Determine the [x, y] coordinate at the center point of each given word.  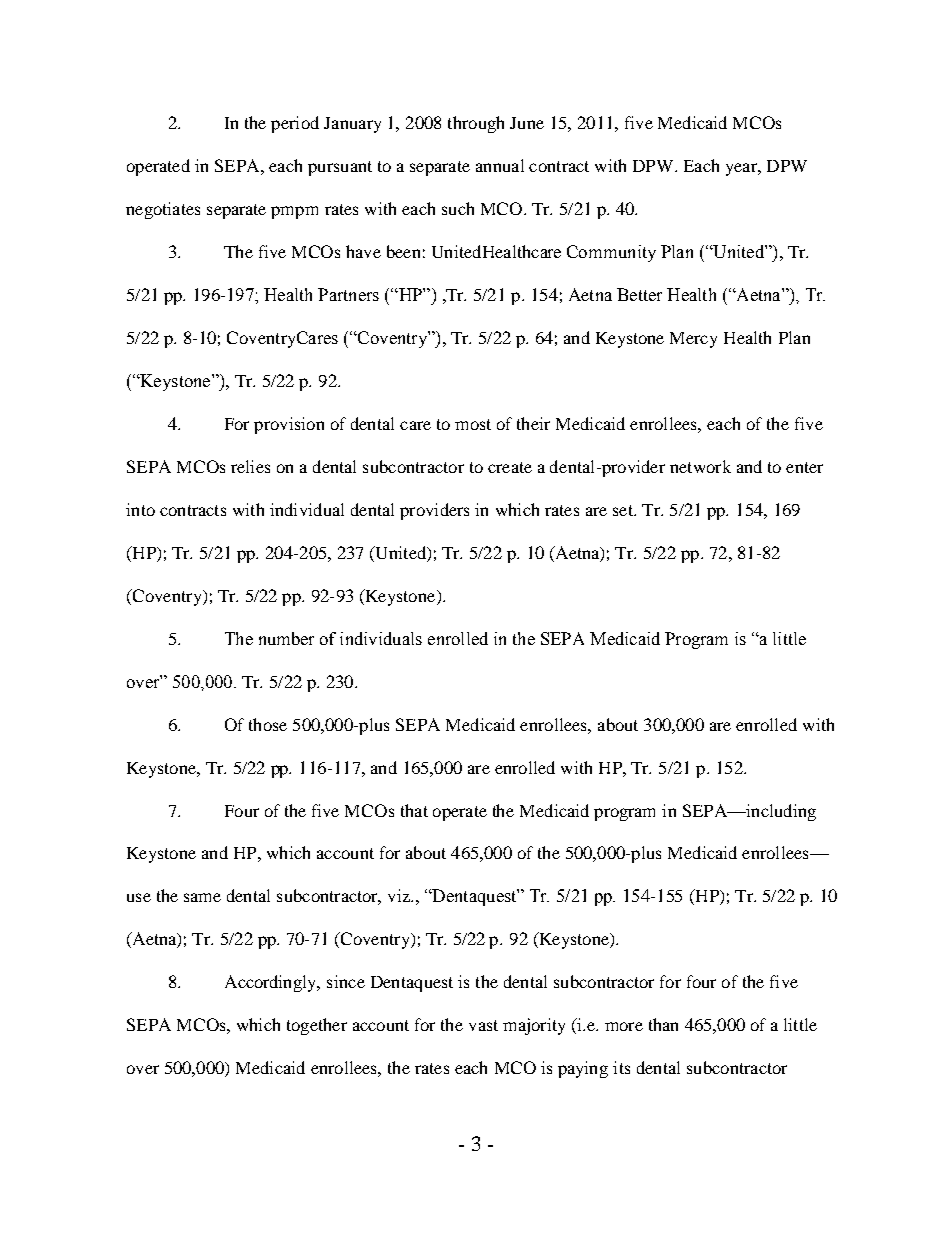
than [663, 1024]
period [295, 124]
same [202, 897]
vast [483, 1025]
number [286, 638]
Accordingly [272, 983]
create [510, 467]
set [624, 510]
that [414, 810]
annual [500, 165]
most [473, 424]
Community [611, 253]
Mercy [693, 340]
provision [289, 425]
